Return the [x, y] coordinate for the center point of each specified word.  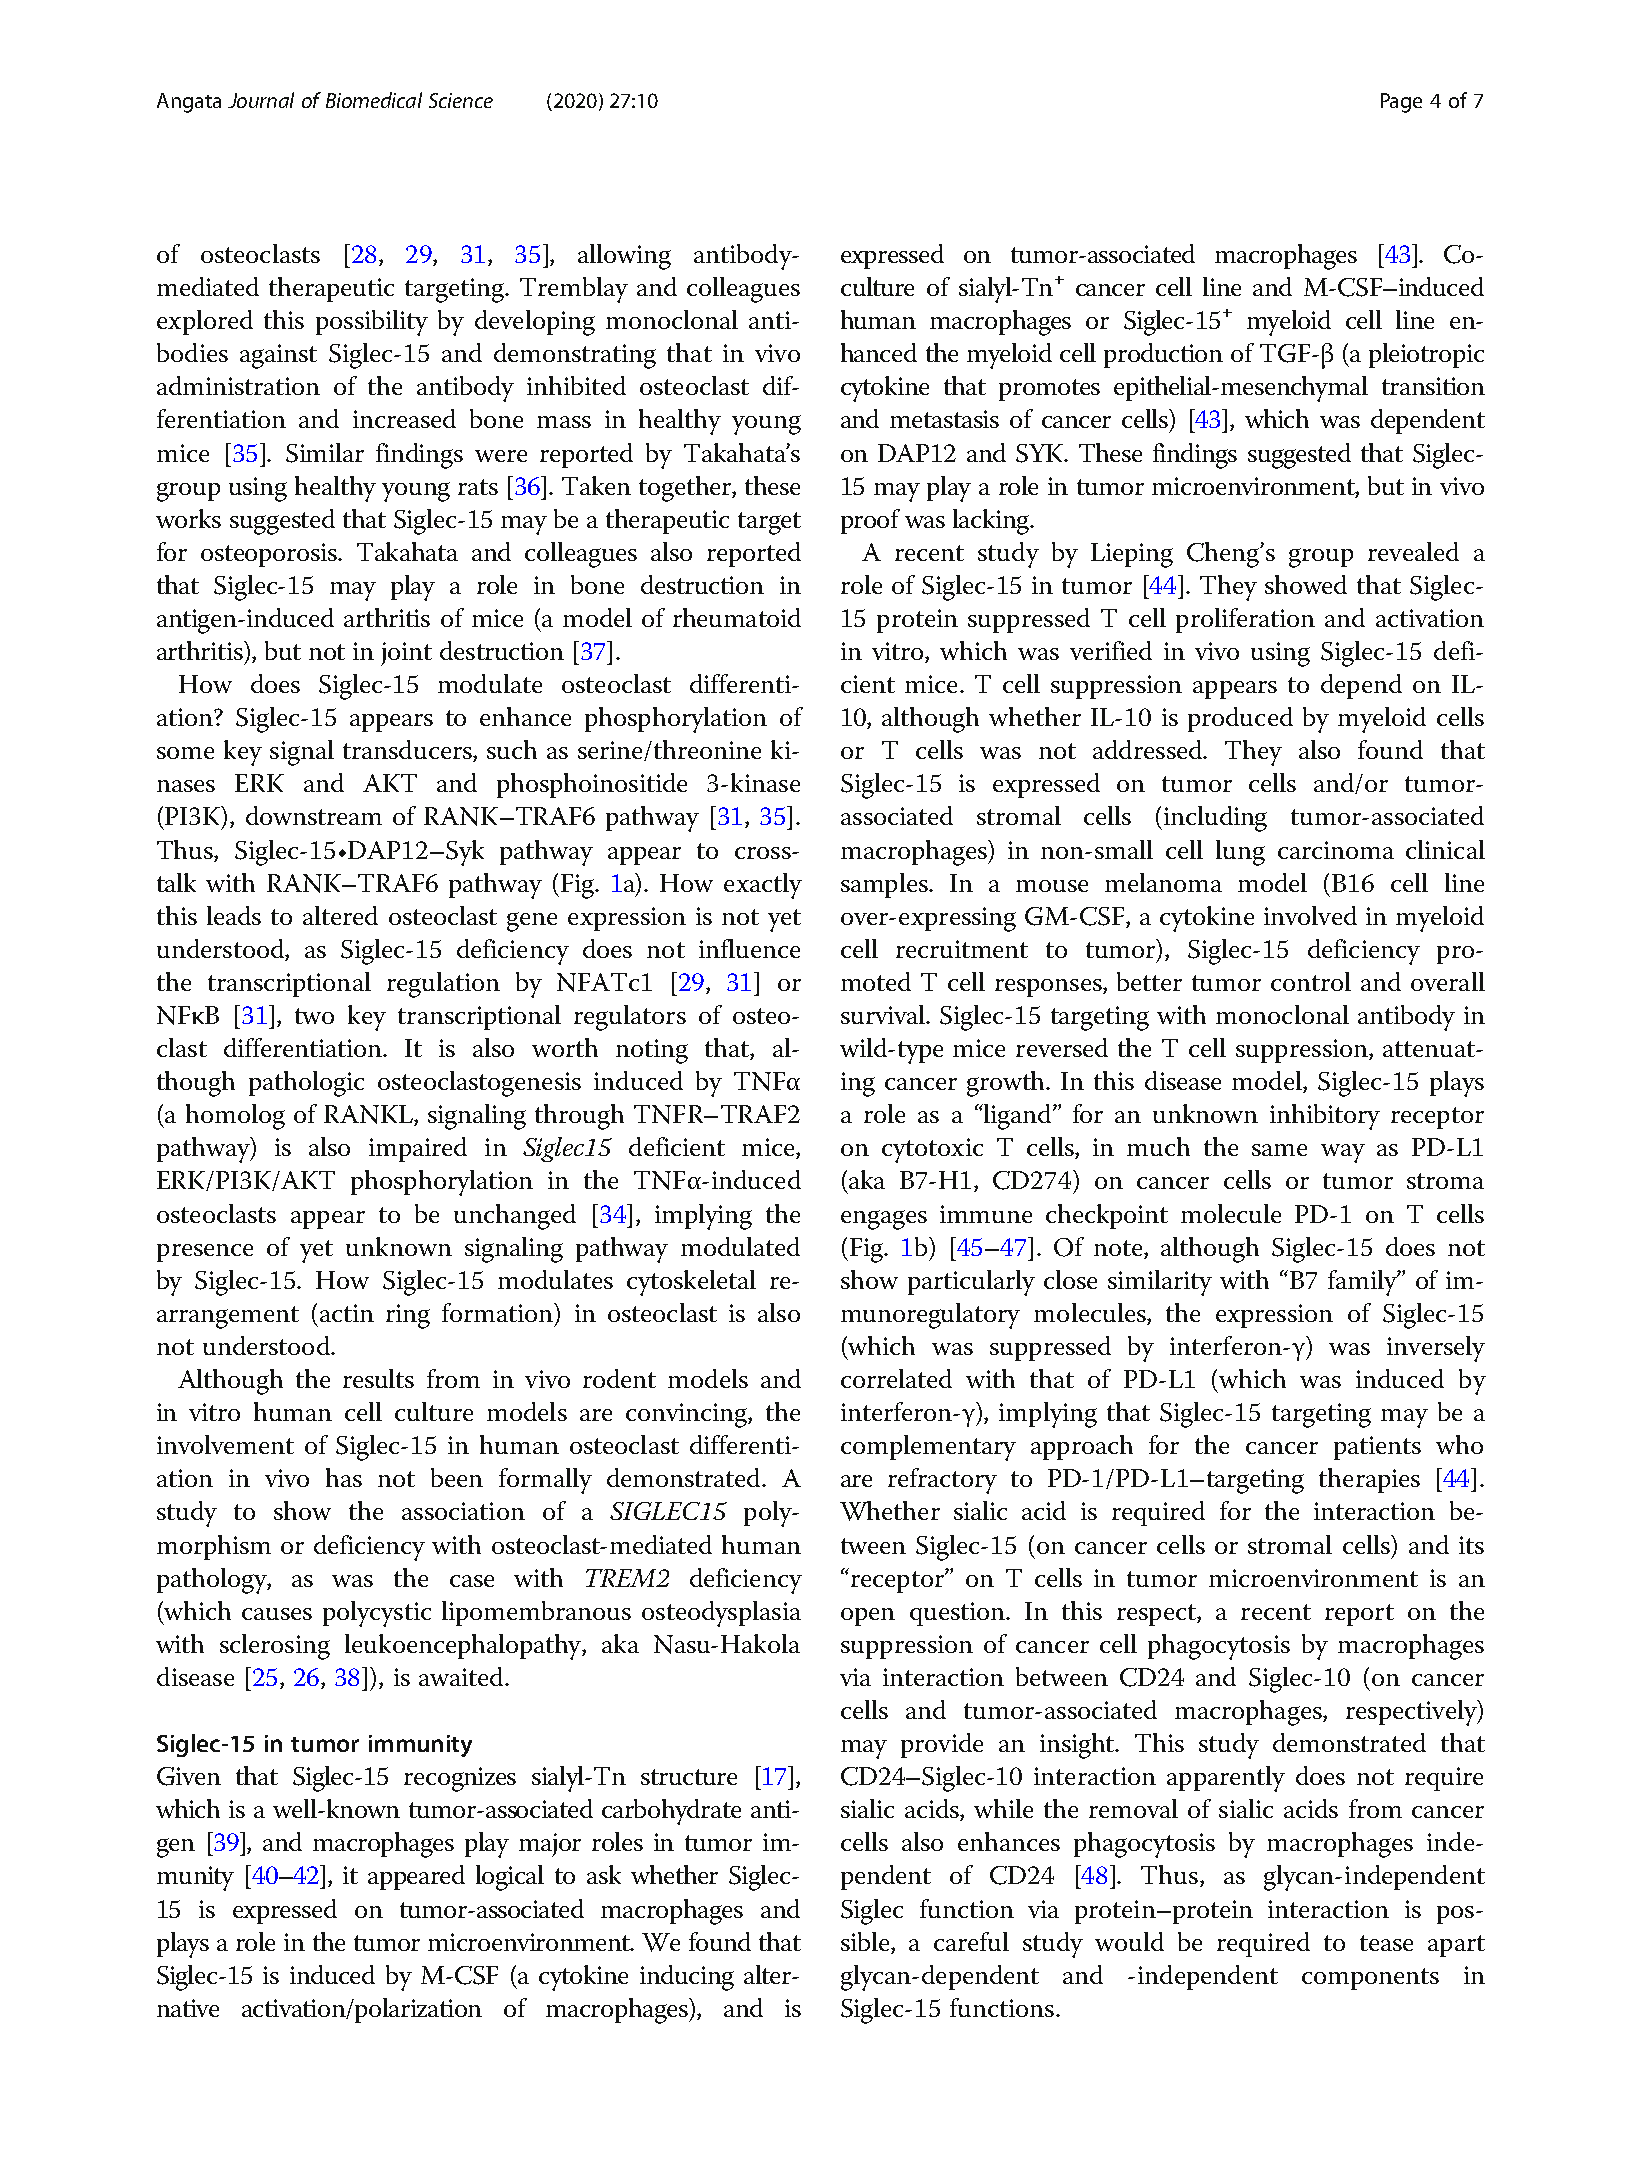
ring [408, 1316]
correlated [896, 1378]
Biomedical [374, 100]
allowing [624, 257]
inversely [1436, 1349]
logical [510, 1878]
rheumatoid [737, 617]
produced [1240, 719]
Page [1401, 103]
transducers [408, 751]
